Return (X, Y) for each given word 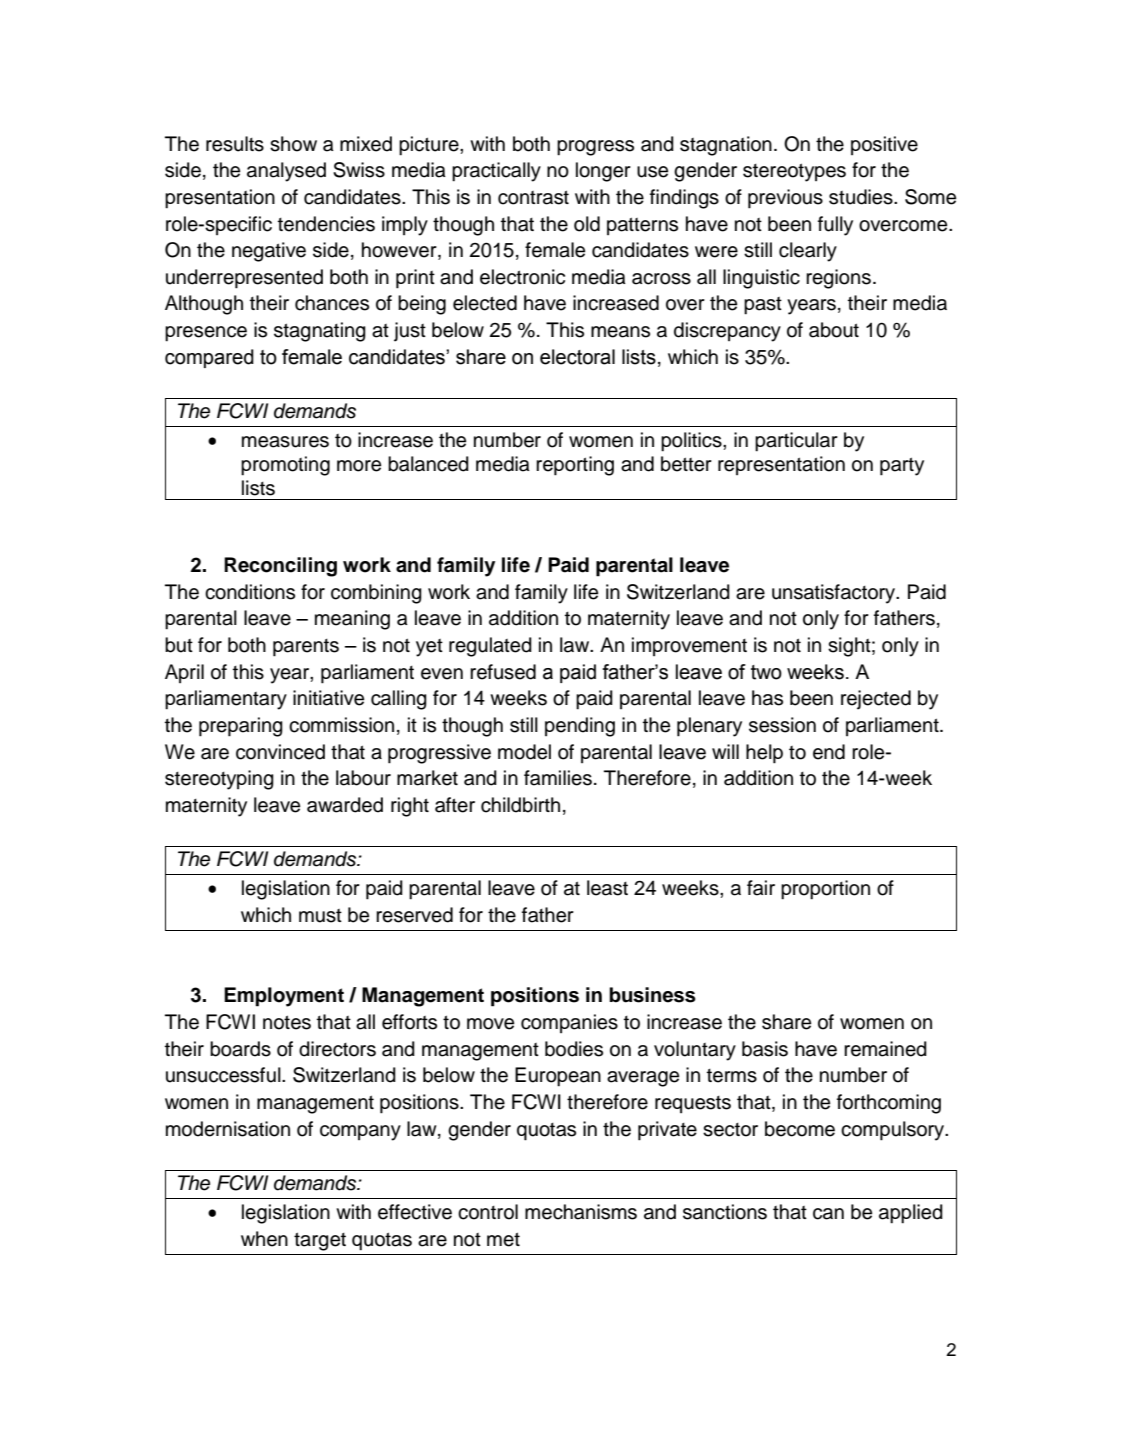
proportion (825, 890)
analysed (286, 172)
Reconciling (280, 567)
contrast (533, 197)
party (902, 466)
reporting (575, 466)
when (264, 1239)
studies (862, 197)
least (607, 888)
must (320, 916)
